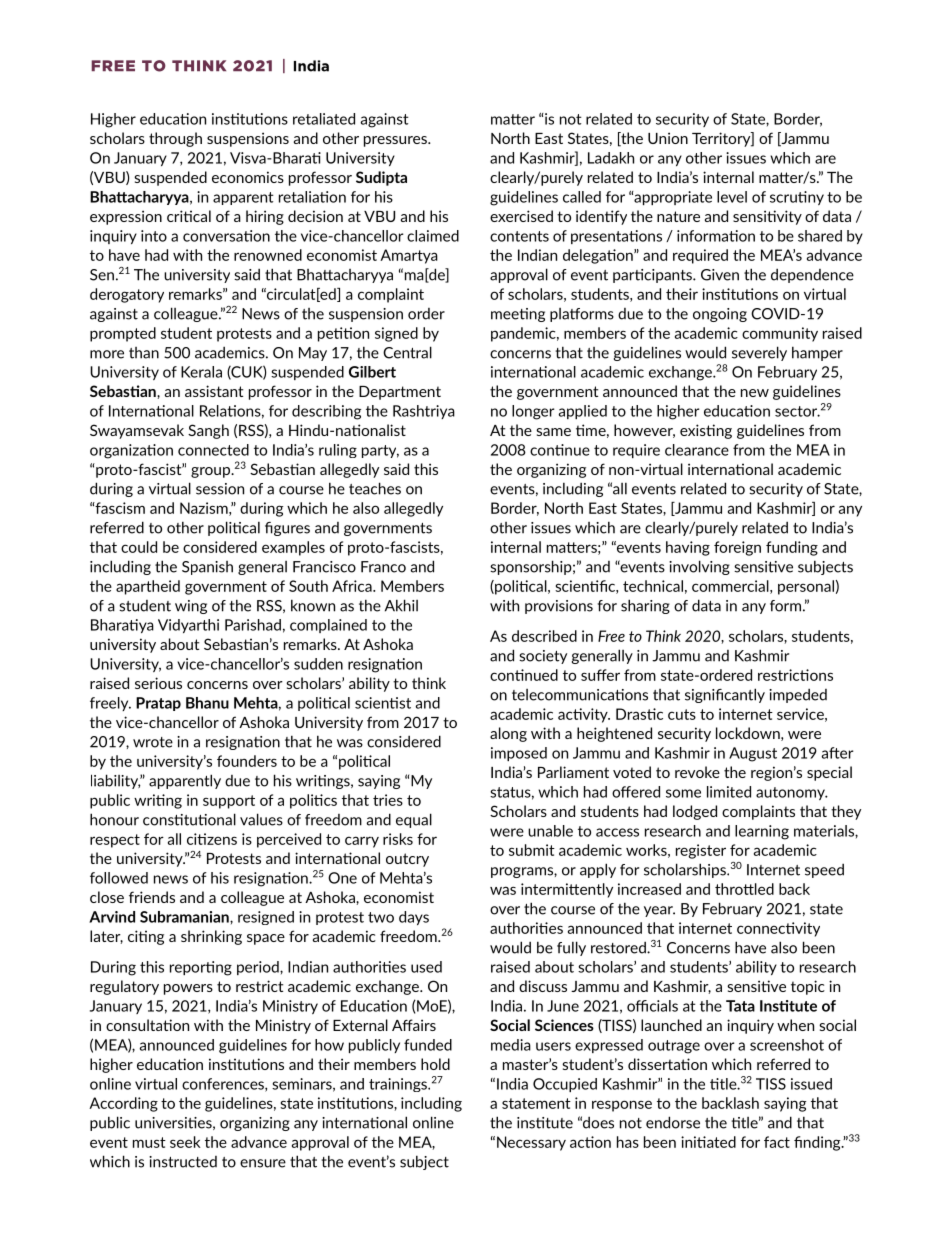 This page has width=952, height=1233. Describe the element at coordinates (220, 489) in the page. I see `session` at that location.
